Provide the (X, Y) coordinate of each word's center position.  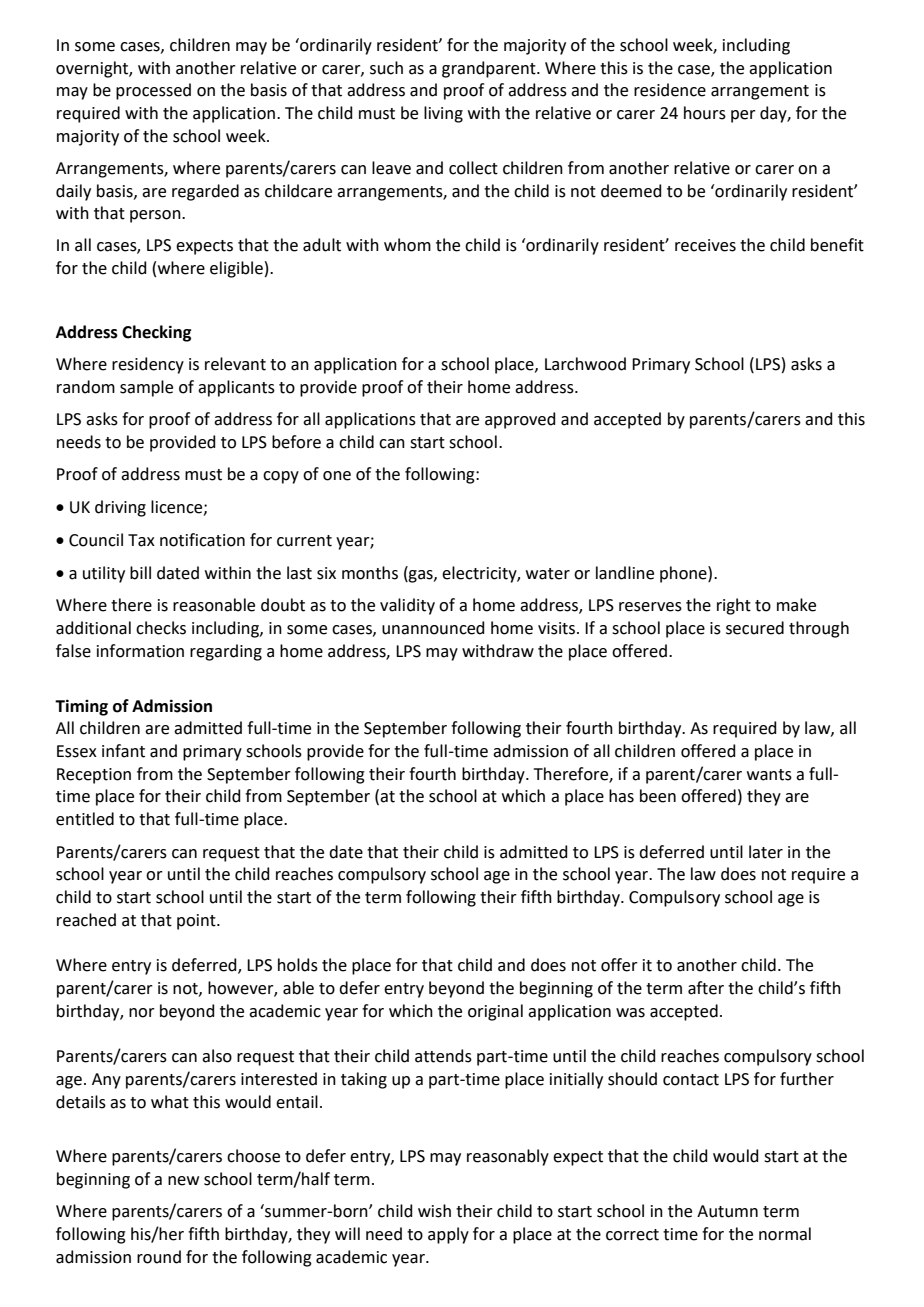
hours (705, 113)
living (443, 114)
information (140, 651)
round (159, 1257)
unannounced (433, 628)
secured (755, 628)
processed (153, 91)
